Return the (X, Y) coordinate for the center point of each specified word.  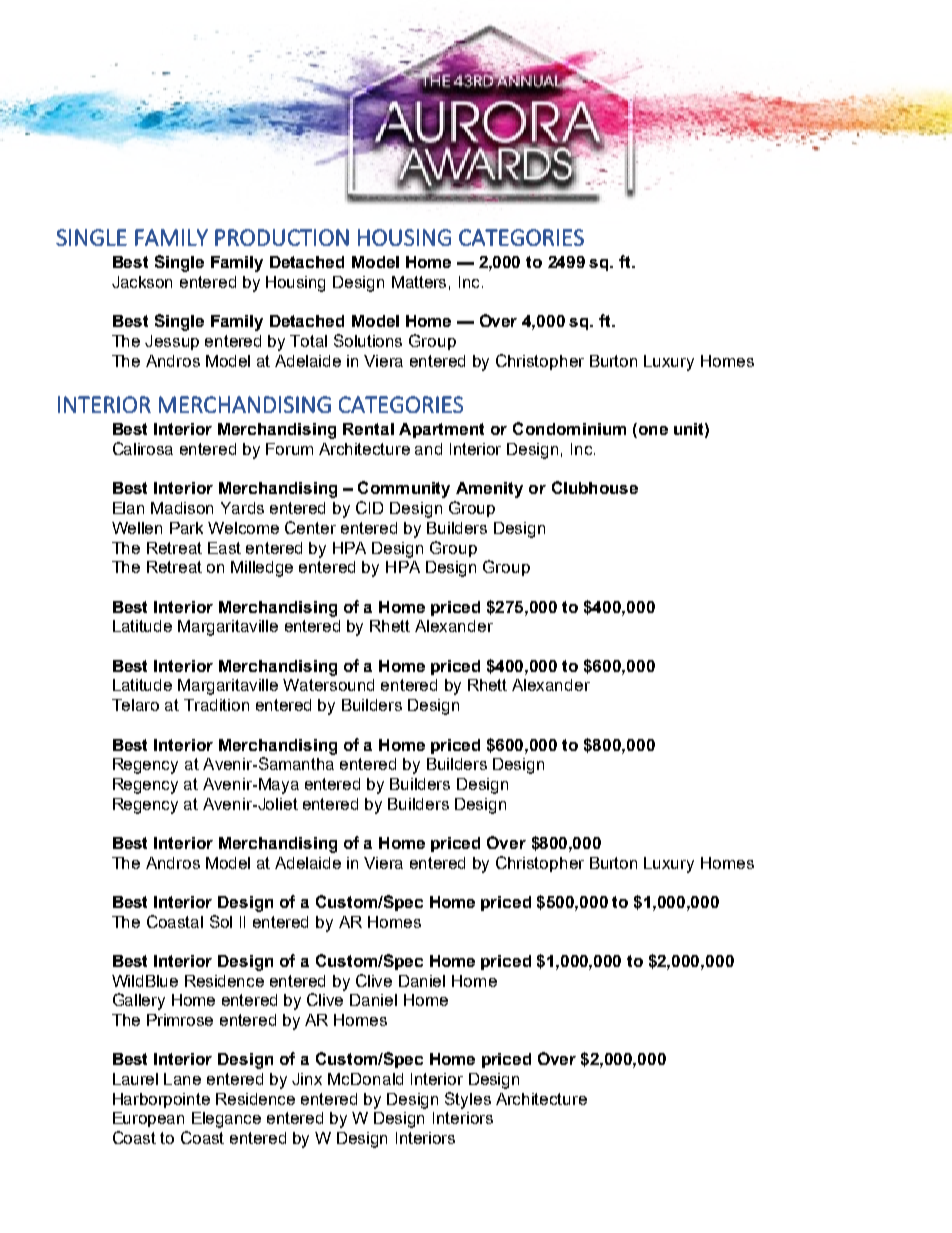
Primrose (180, 1020)
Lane (182, 1079)
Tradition (216, 705)
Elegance (226, 1120)
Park (186, 528)
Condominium (569, 428)
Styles (468, 1100)
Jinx (307, 1079)
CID (369, 507)
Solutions (368, 340)
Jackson (142, 282)
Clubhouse (595, 487)
